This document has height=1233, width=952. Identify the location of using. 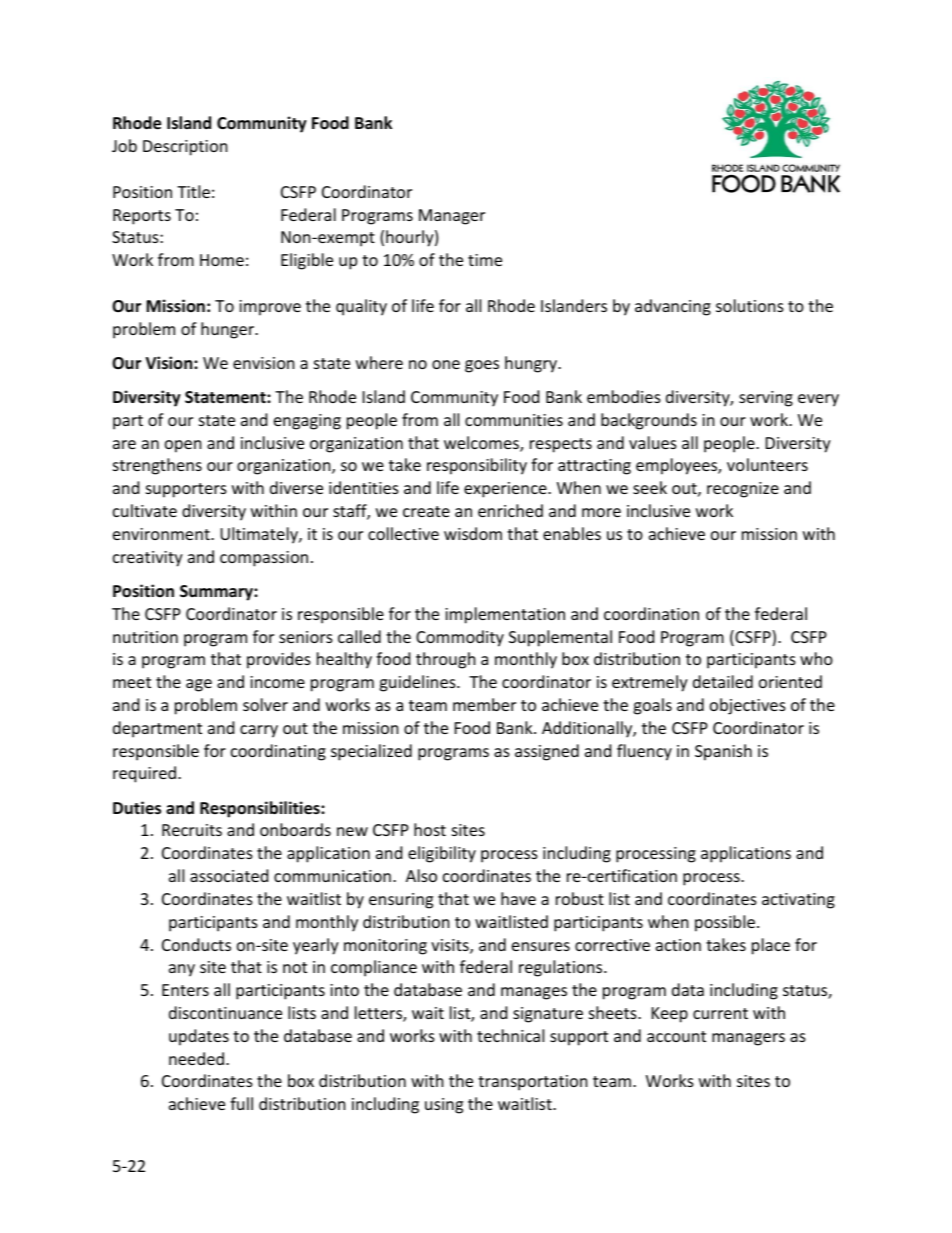
(444, 1106).
